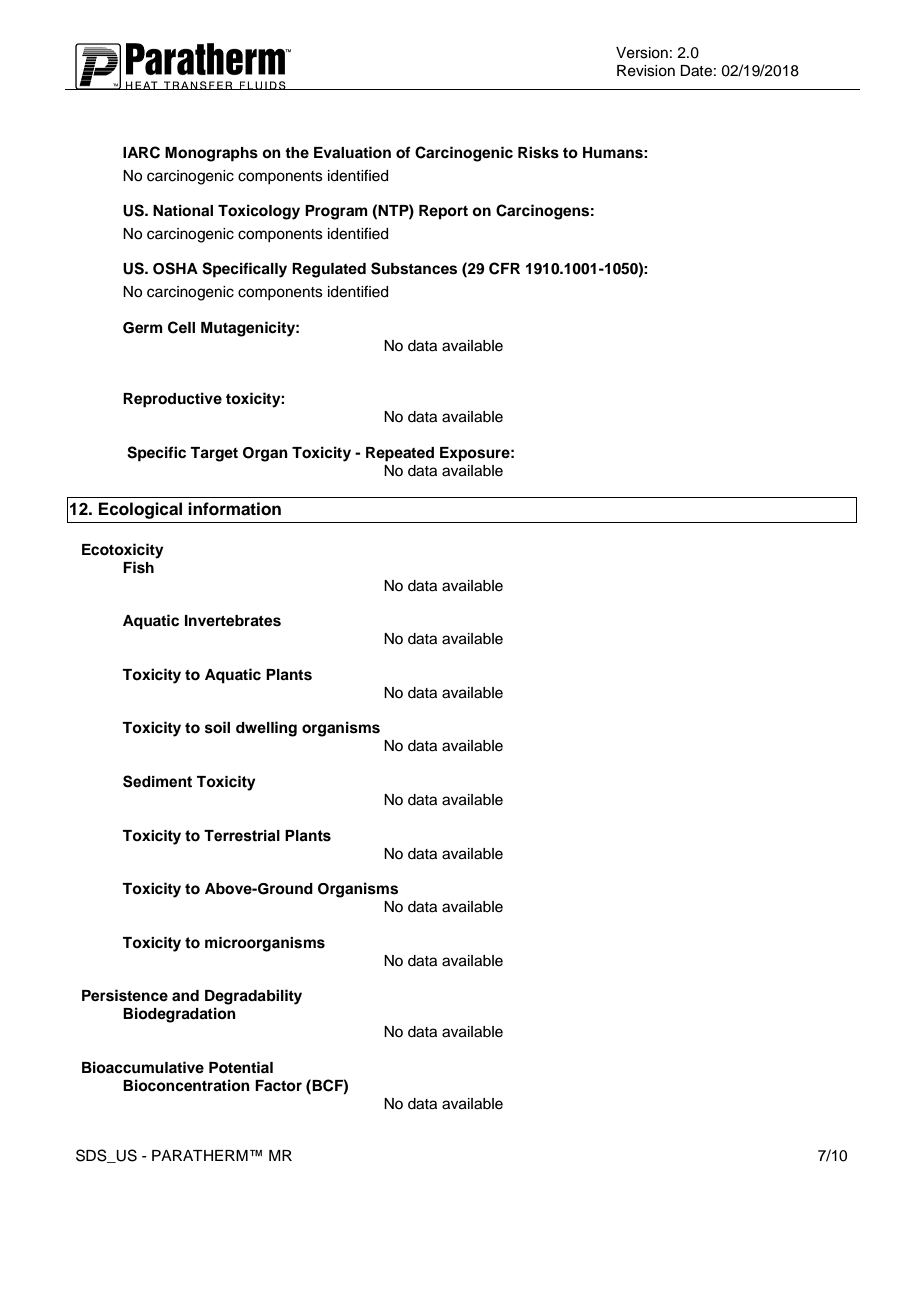 This document has height=1307, width=924. I want to click on Biodegradation, so click(179, 1015).
